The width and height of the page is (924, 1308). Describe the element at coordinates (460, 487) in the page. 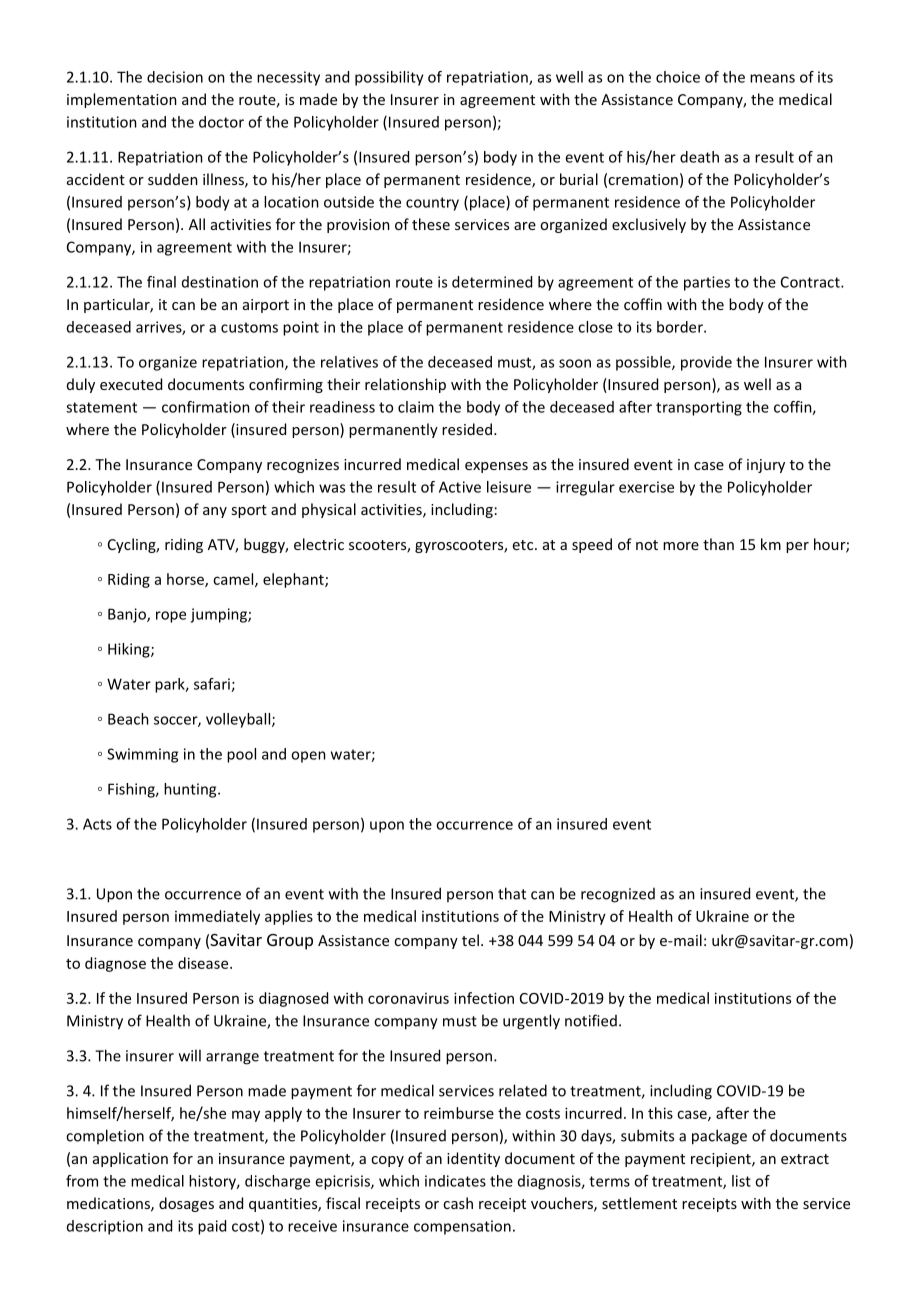

I see `Active` at that location.
